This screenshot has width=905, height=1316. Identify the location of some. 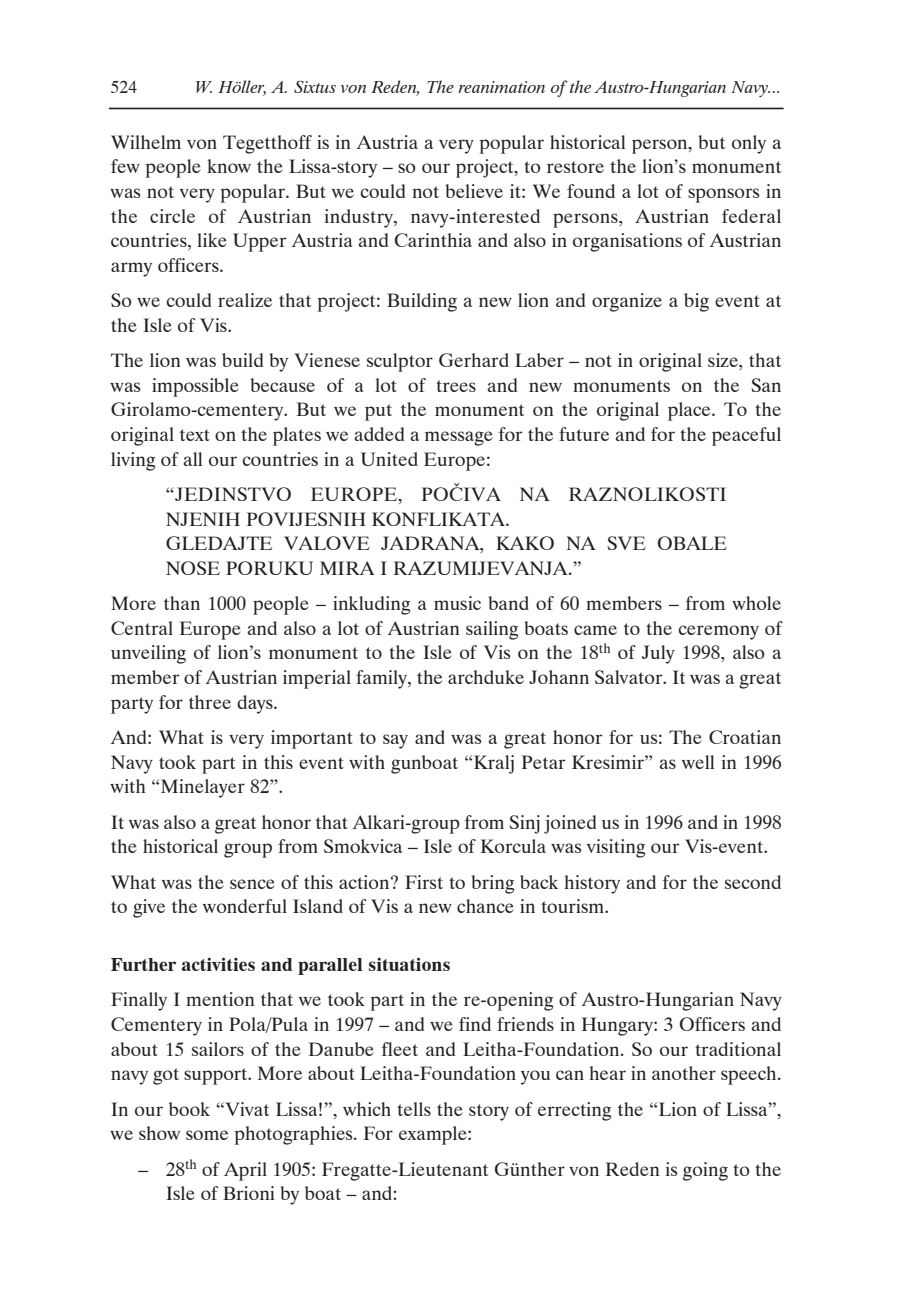
(207, 1135).
